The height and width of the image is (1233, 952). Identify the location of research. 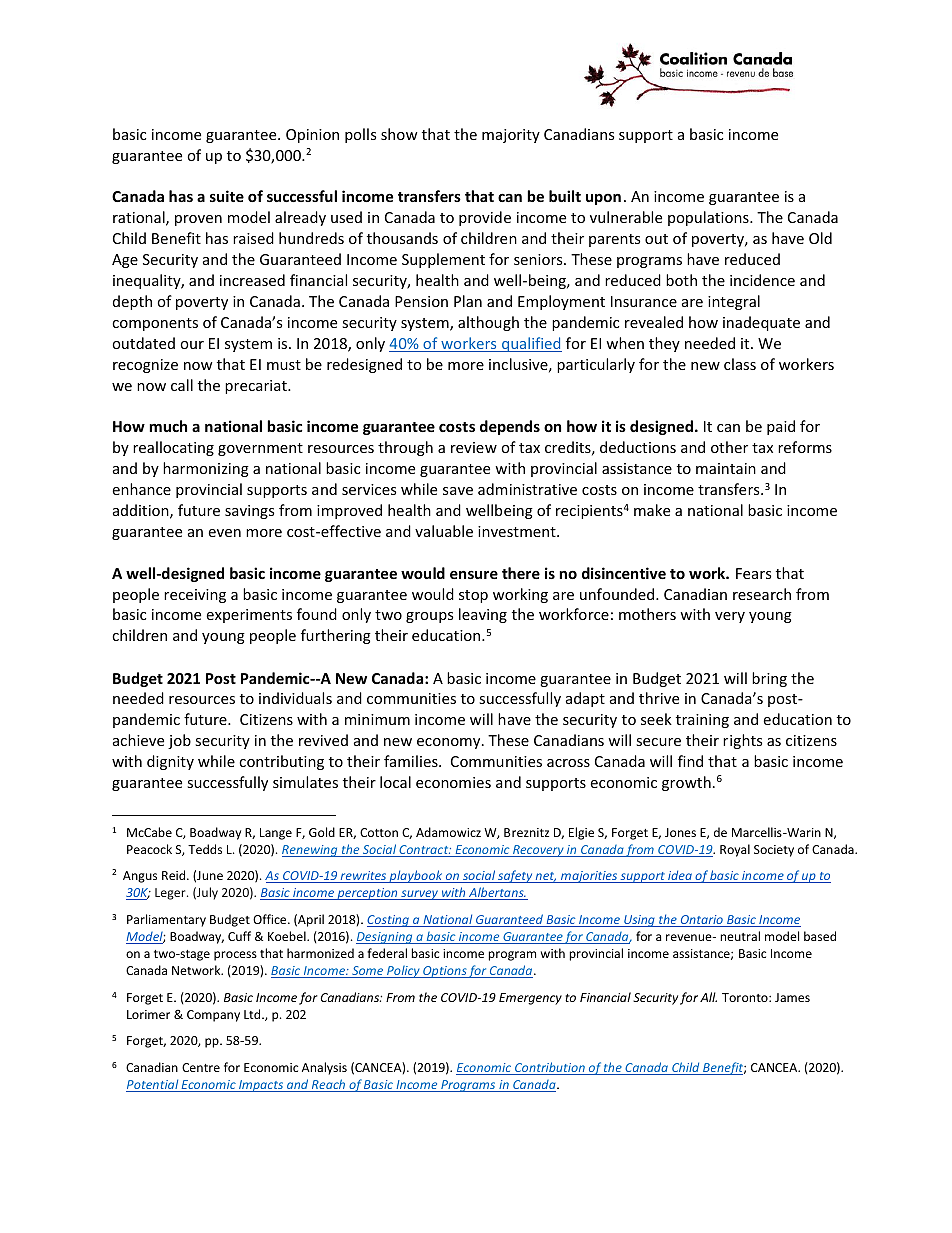
(762, 594).
